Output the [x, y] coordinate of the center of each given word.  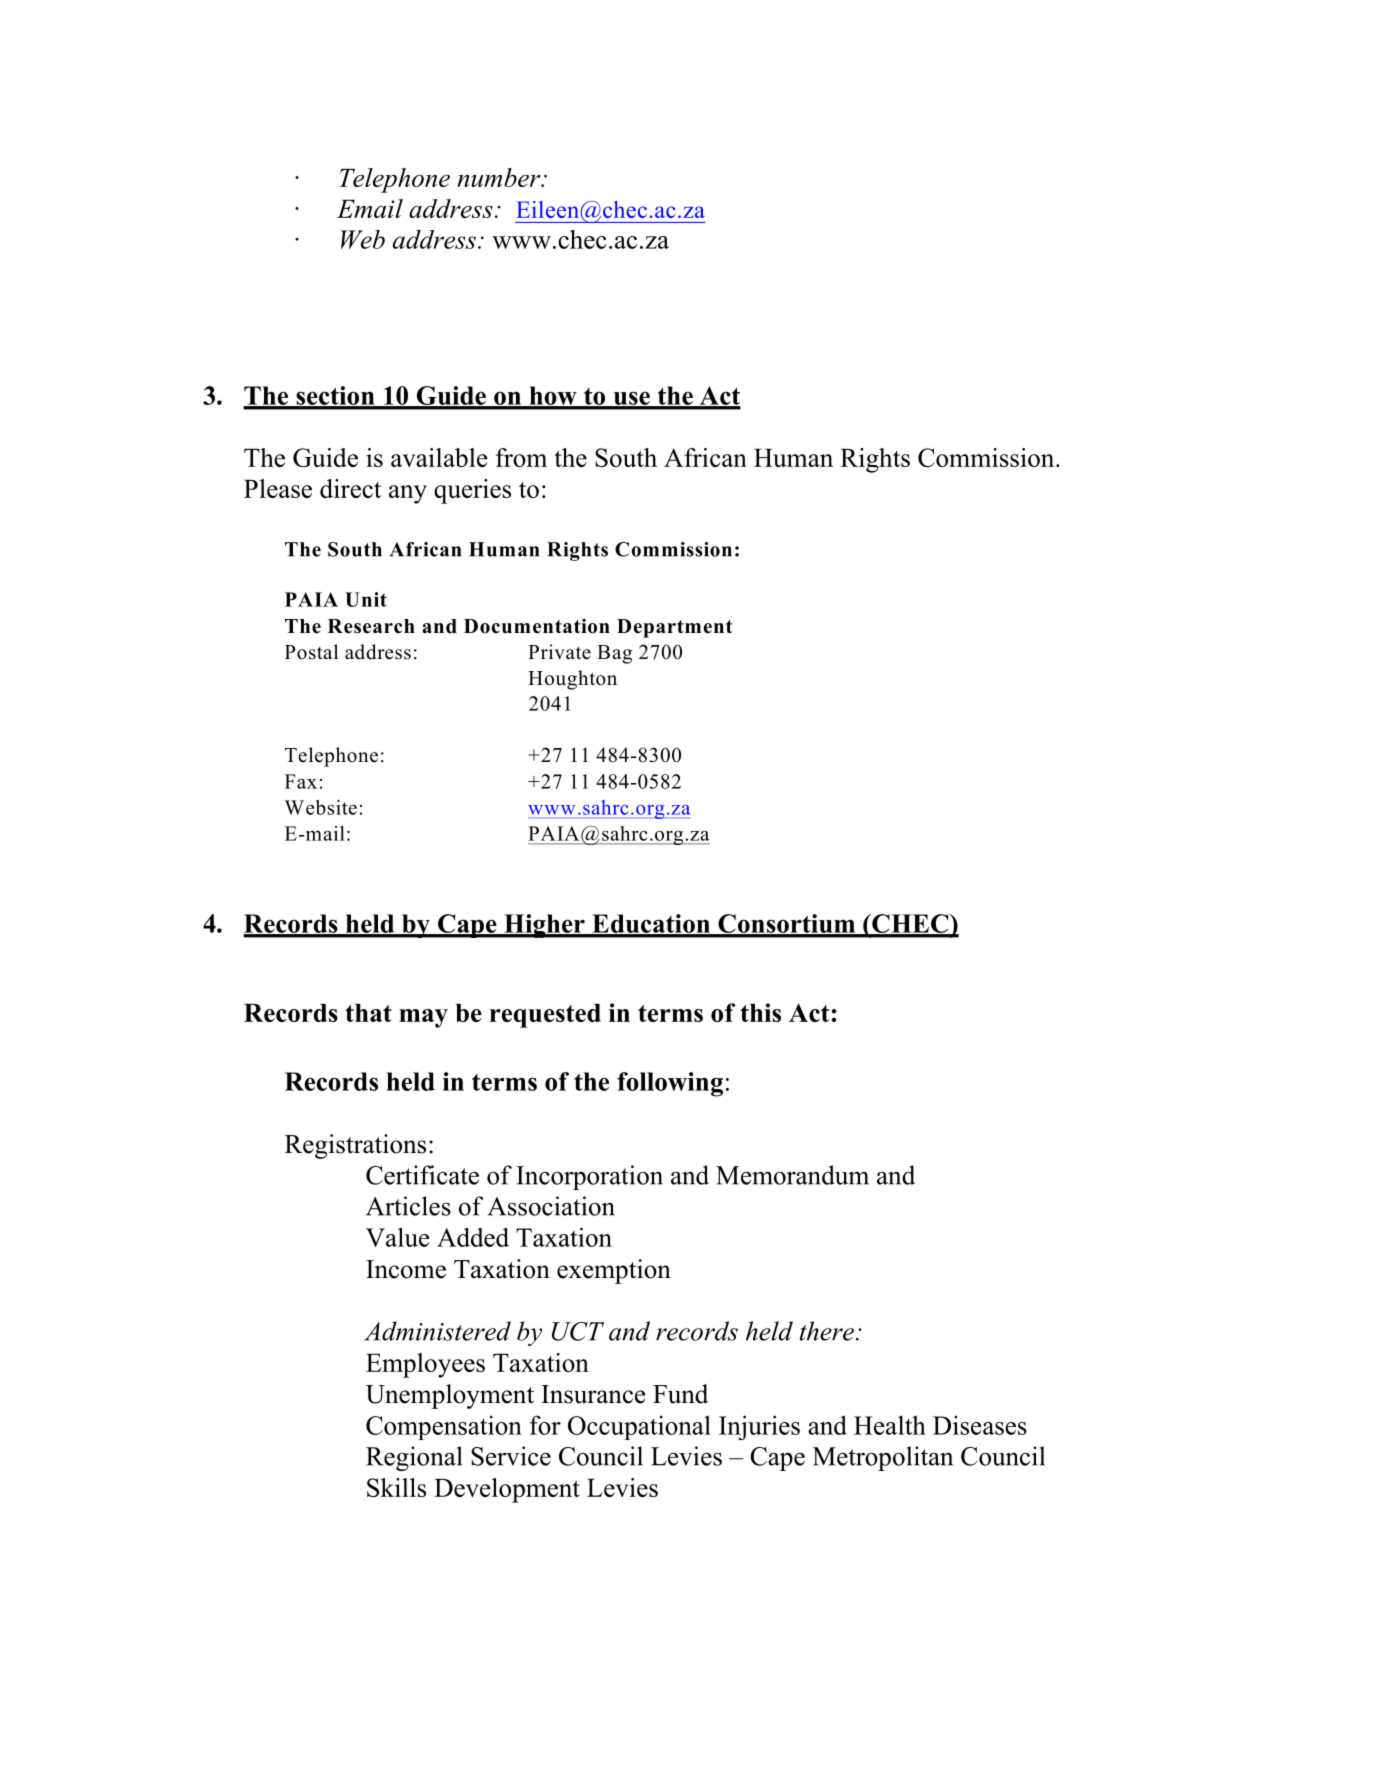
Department [675, 628]
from [521, 457]
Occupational [639, 1427]
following [670, 1084]
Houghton [572, 680]
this [760, 1012]
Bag [614, 654]
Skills [396, 1487]
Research [371, 626]
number [500, 177]
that [368, 1013]
